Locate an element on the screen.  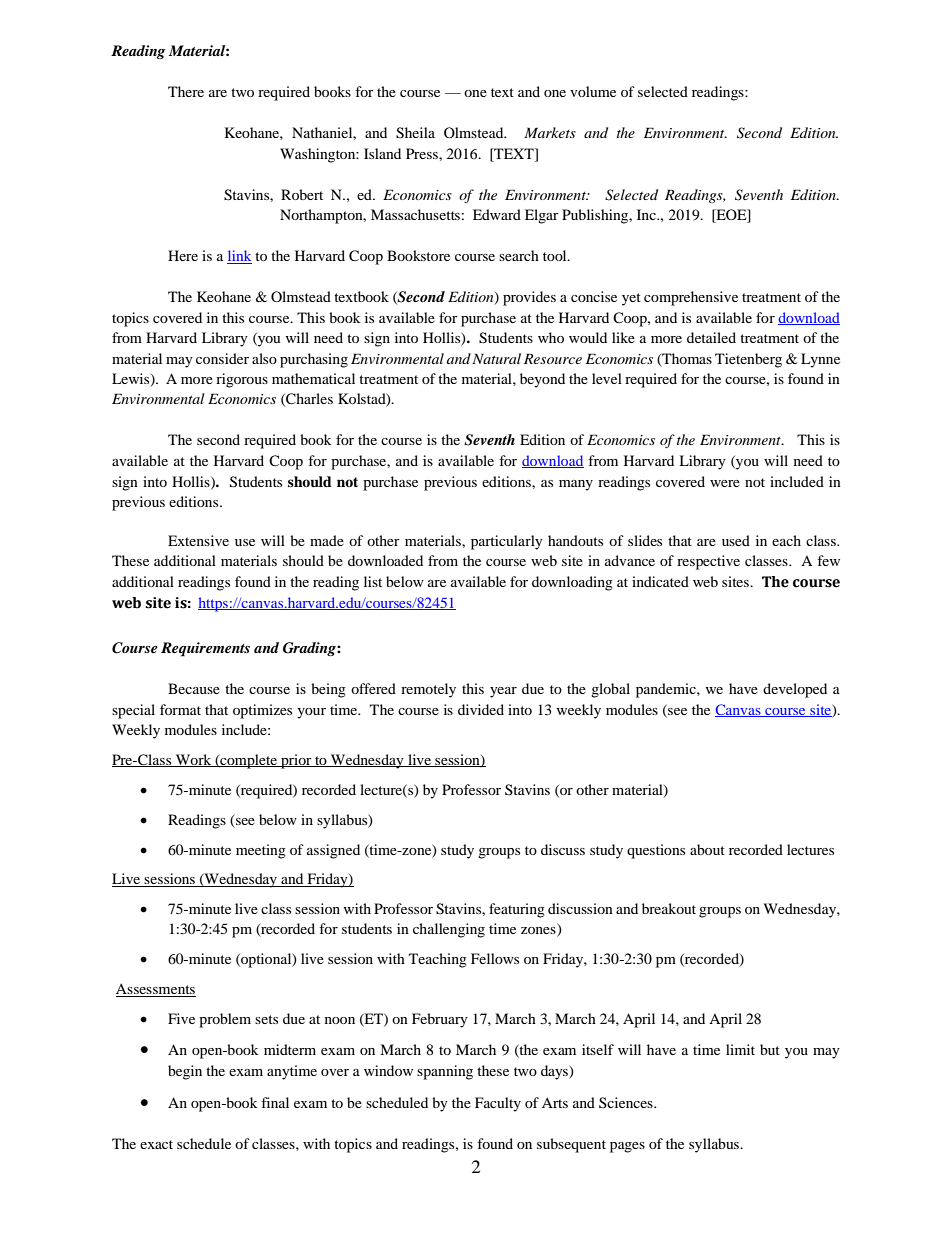
Requirements is located at coordinates (205, 649).
